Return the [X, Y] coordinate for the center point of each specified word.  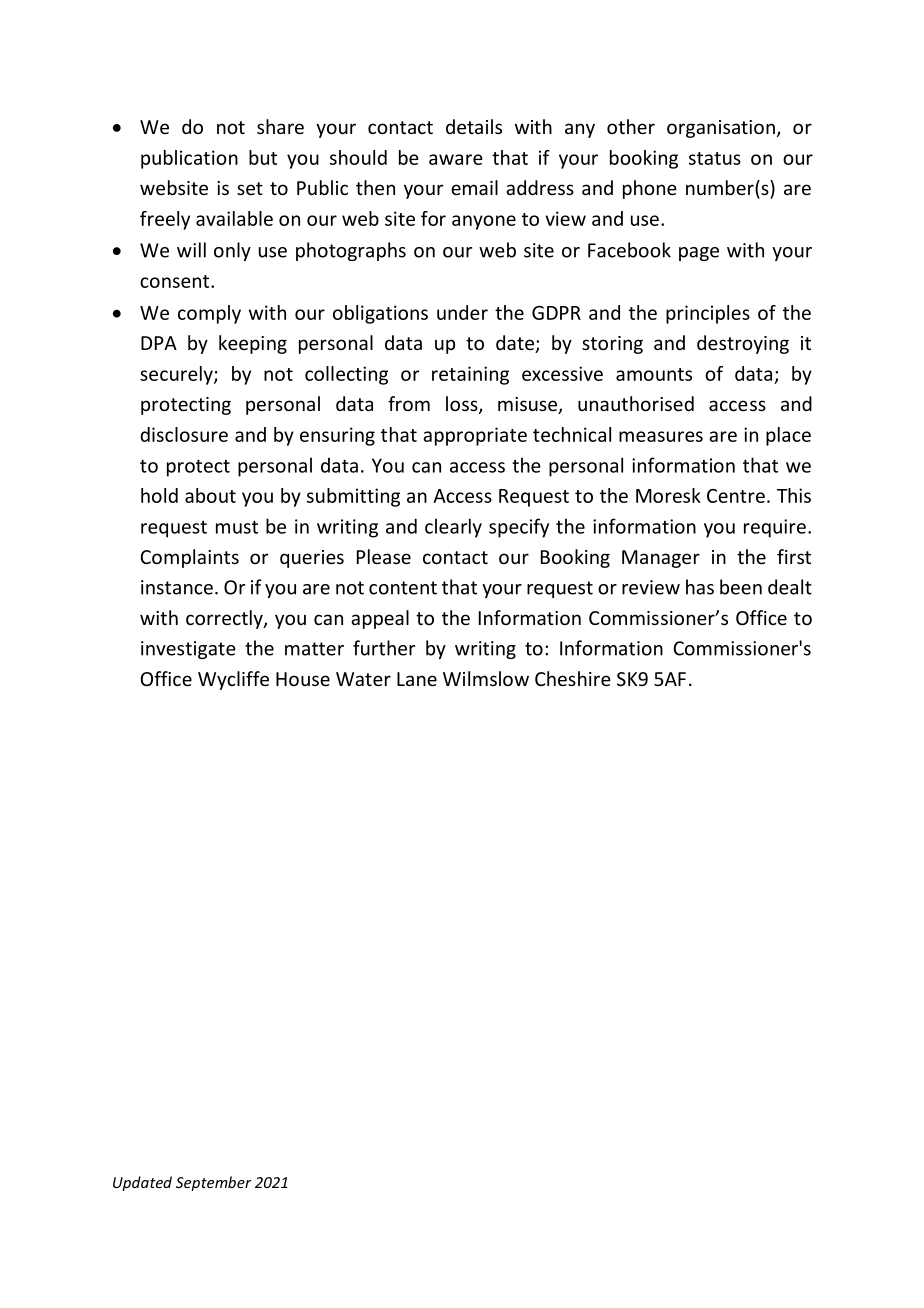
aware [456, 159]
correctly [225, 619]
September [214, 1183]
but [263, 157]
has [700, 587]
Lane [417, 679]
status [715, 158]
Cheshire [573, 678]
